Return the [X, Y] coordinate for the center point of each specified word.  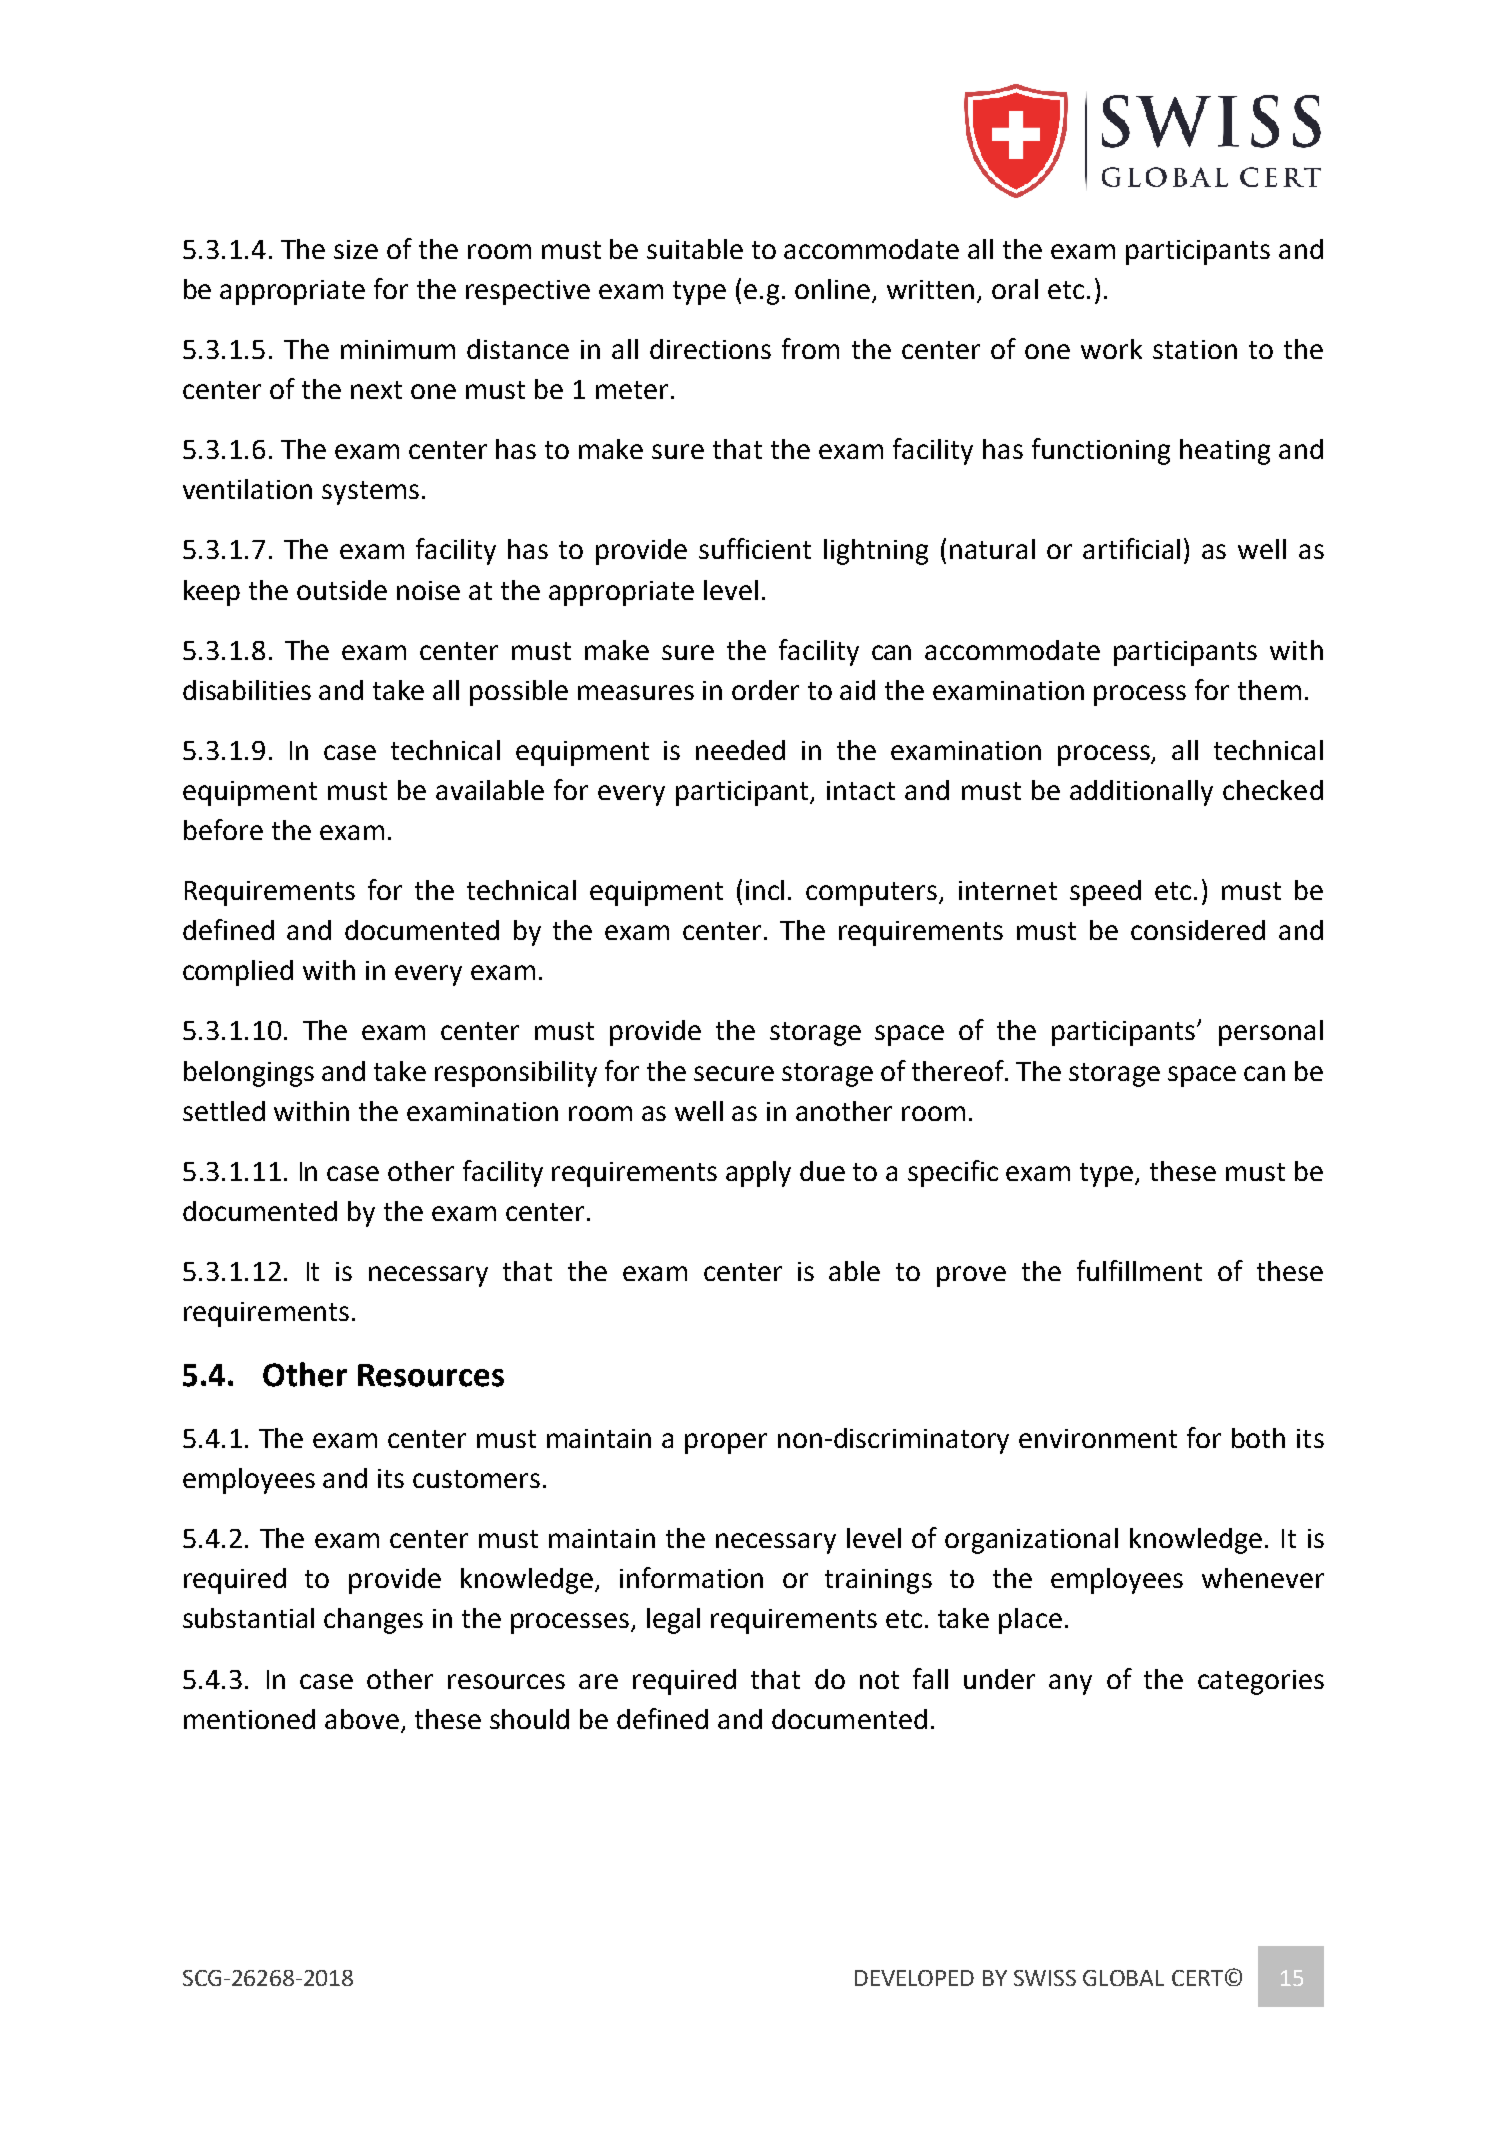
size [356, 249]
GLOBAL [1123, 1978]
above [362, 1719]
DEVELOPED [914, 1978]
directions [710, 349]
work [1111, 349]
